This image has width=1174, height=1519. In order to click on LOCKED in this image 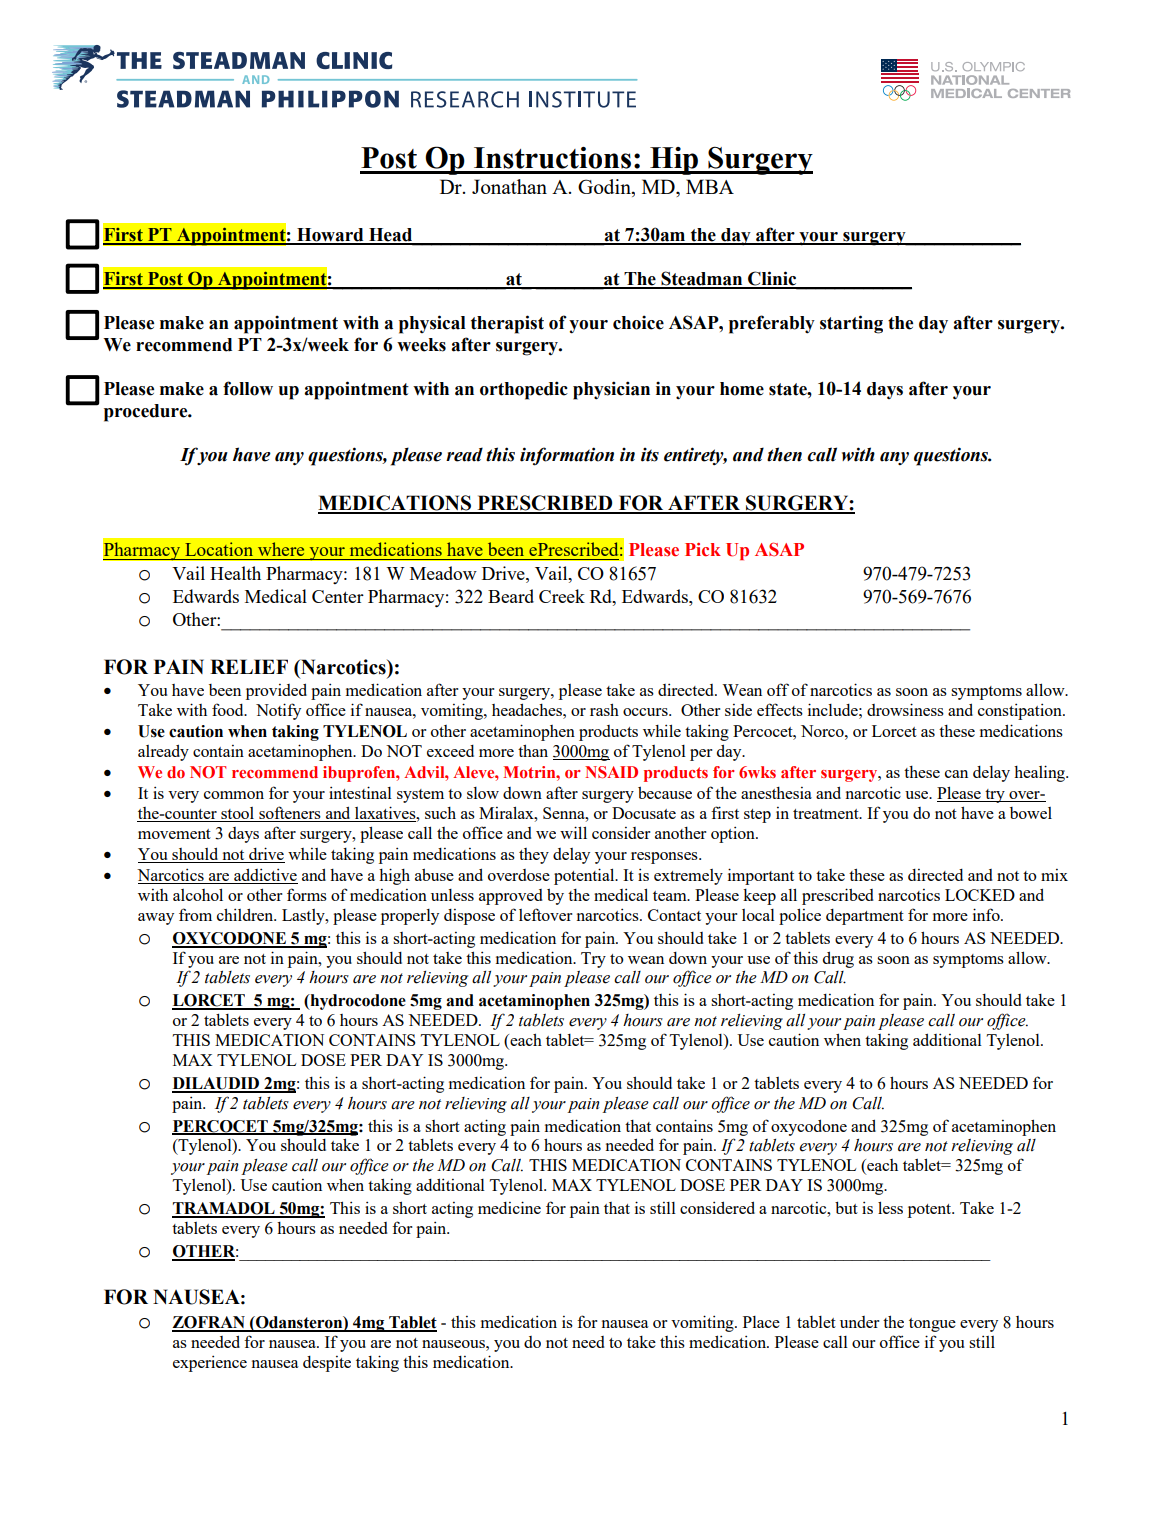, I will do `click(980, 895)`.
